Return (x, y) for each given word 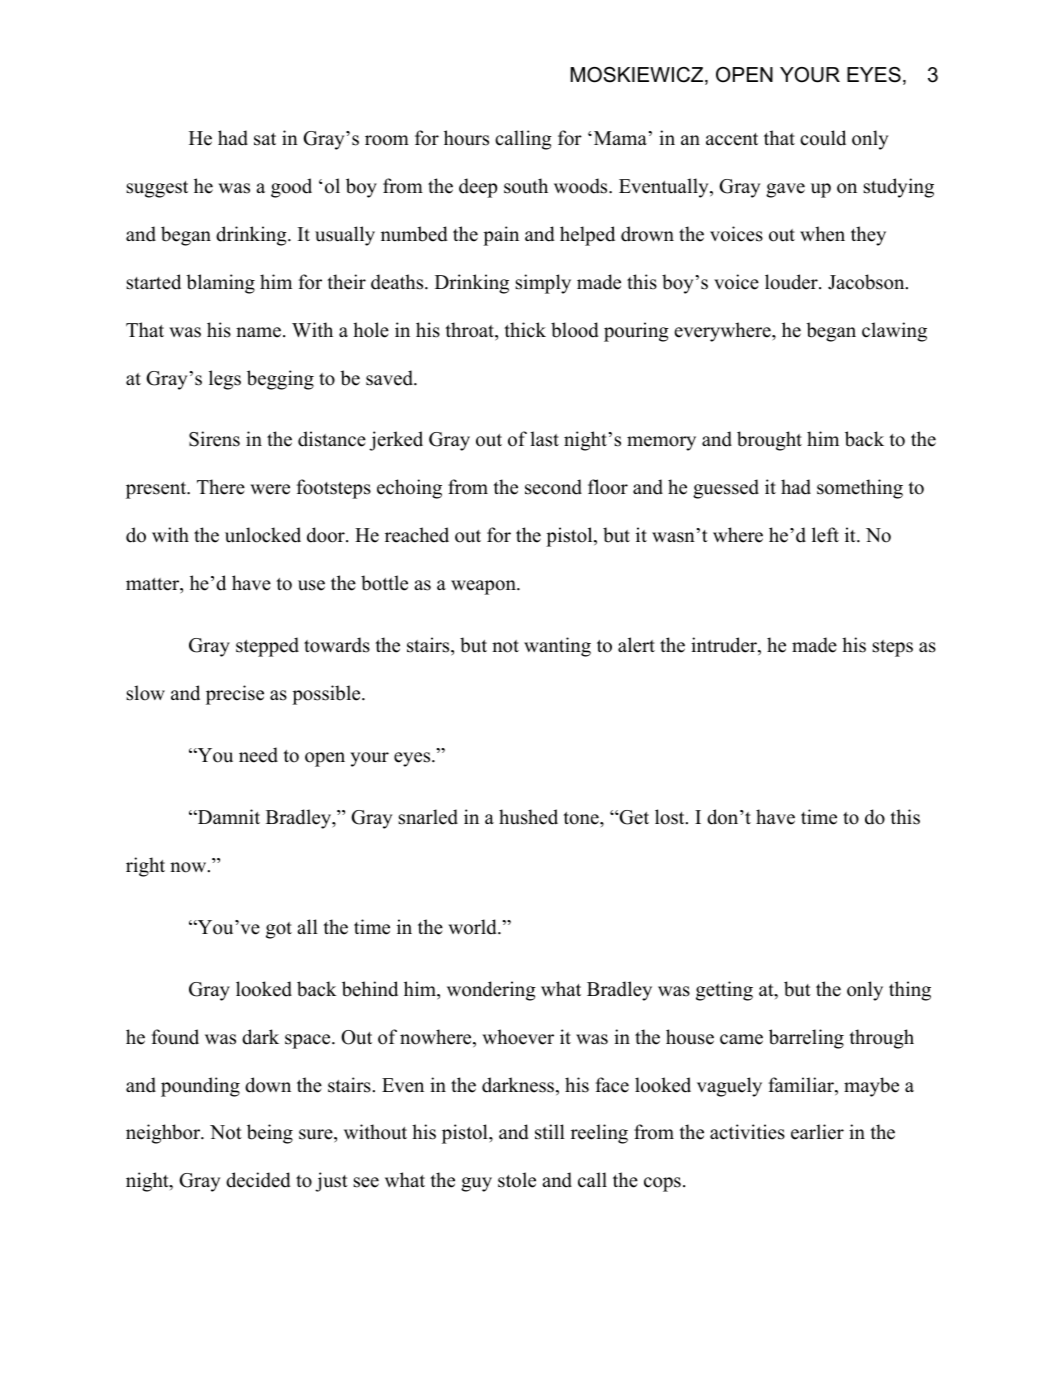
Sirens (214, 439)
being (270, 1134)
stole (517, 1180)
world (473, 927)
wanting (557, 647)
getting (724, 991)
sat (265, 139)
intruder (725, 646)
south (526, 186)
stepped (267, 647)
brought (769, 441)
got (279, 930)
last (544, 439)
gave (785, 190)
